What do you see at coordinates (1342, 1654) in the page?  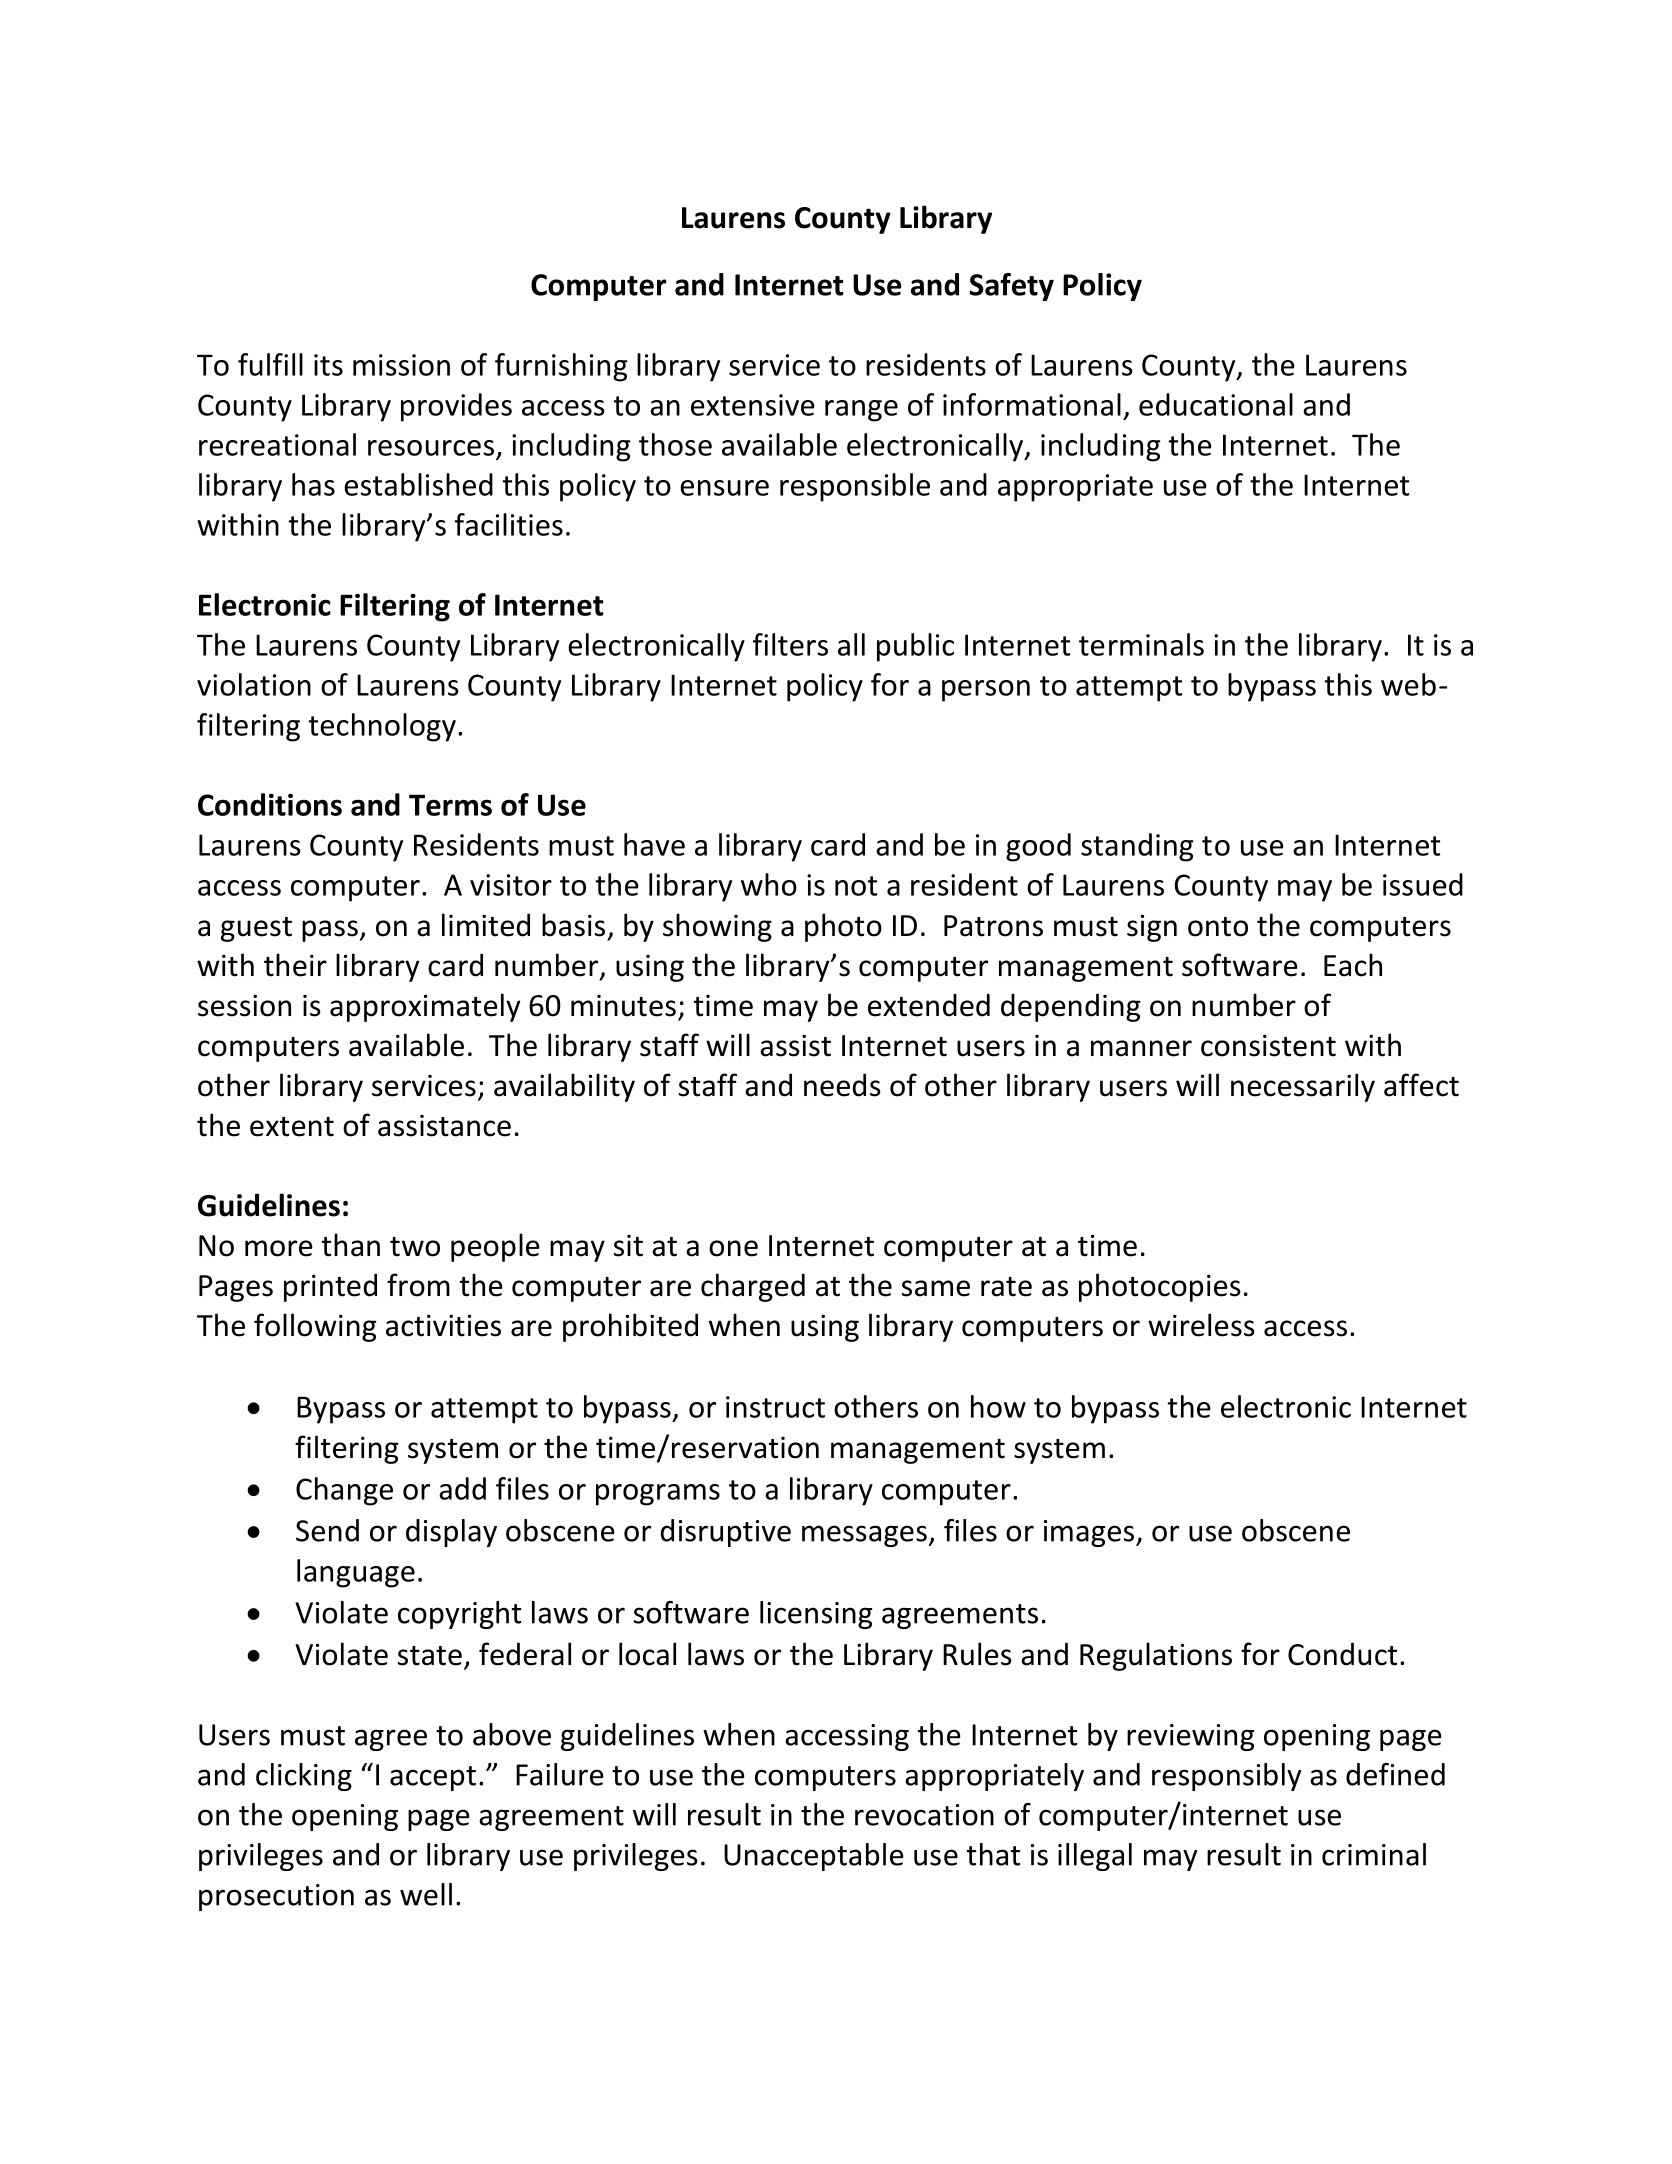 I see `Conduct` at bounding box center [1342, 1654].
